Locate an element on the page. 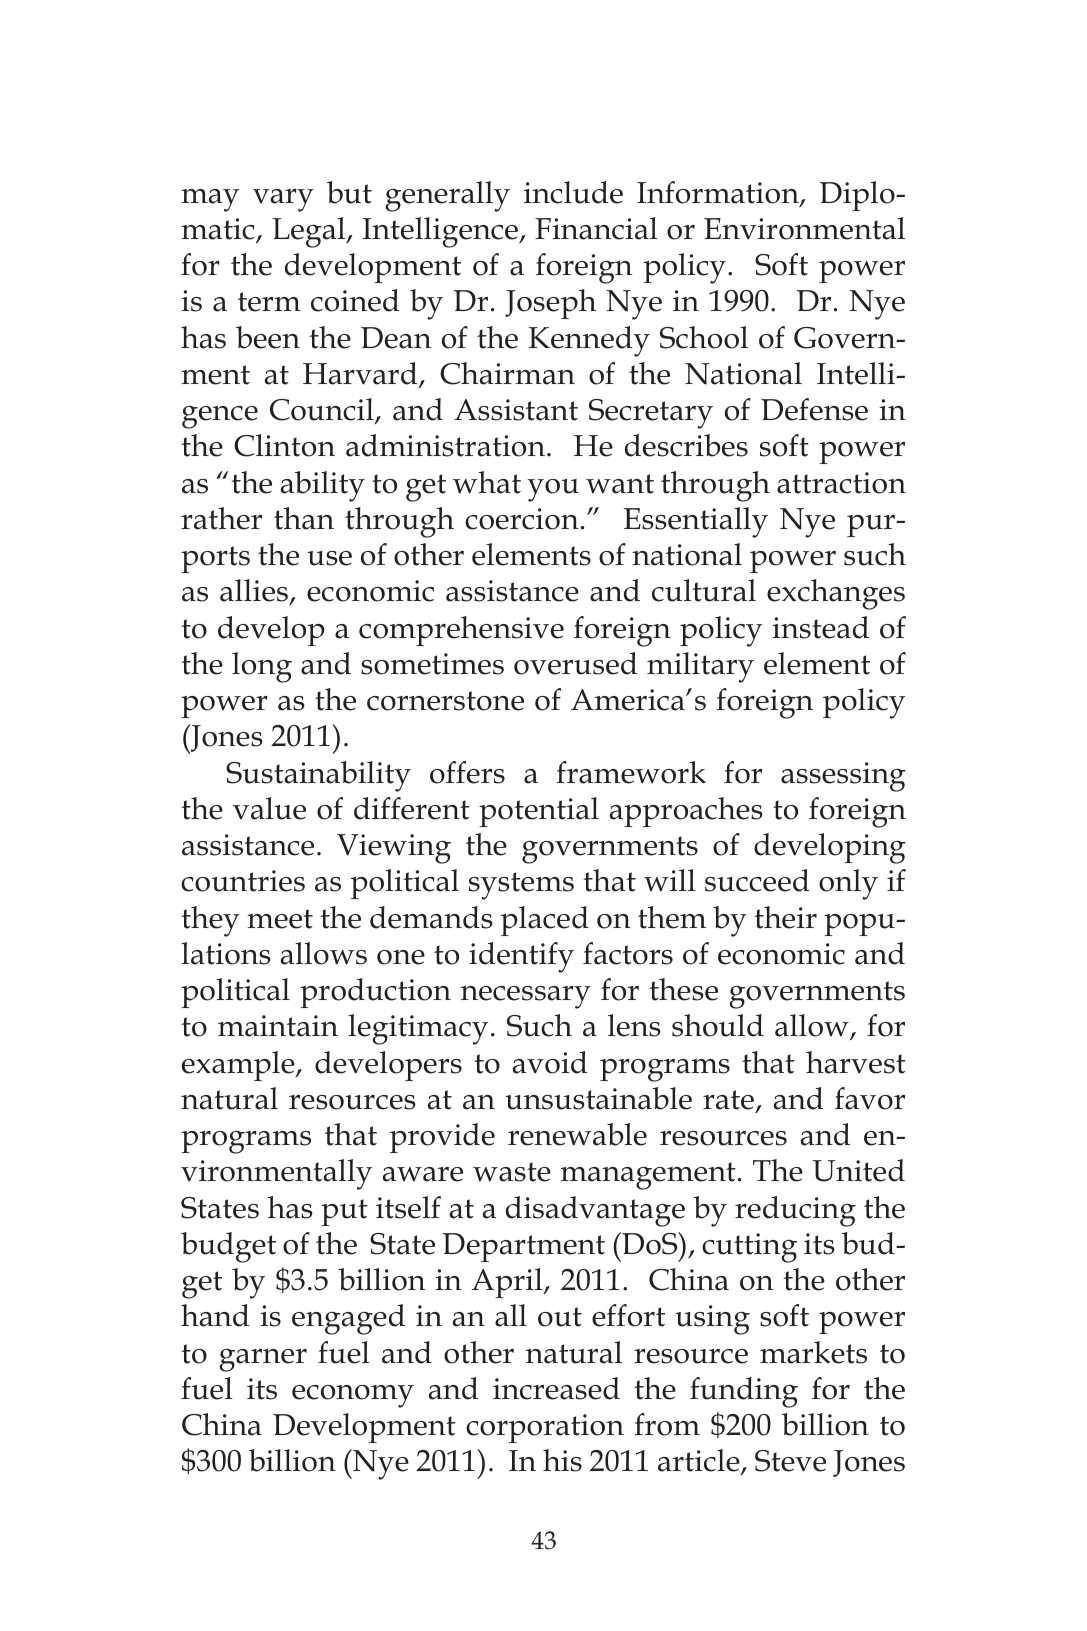 The image size is (1087, 1631). economy is located at coordinates (353, 1396).
